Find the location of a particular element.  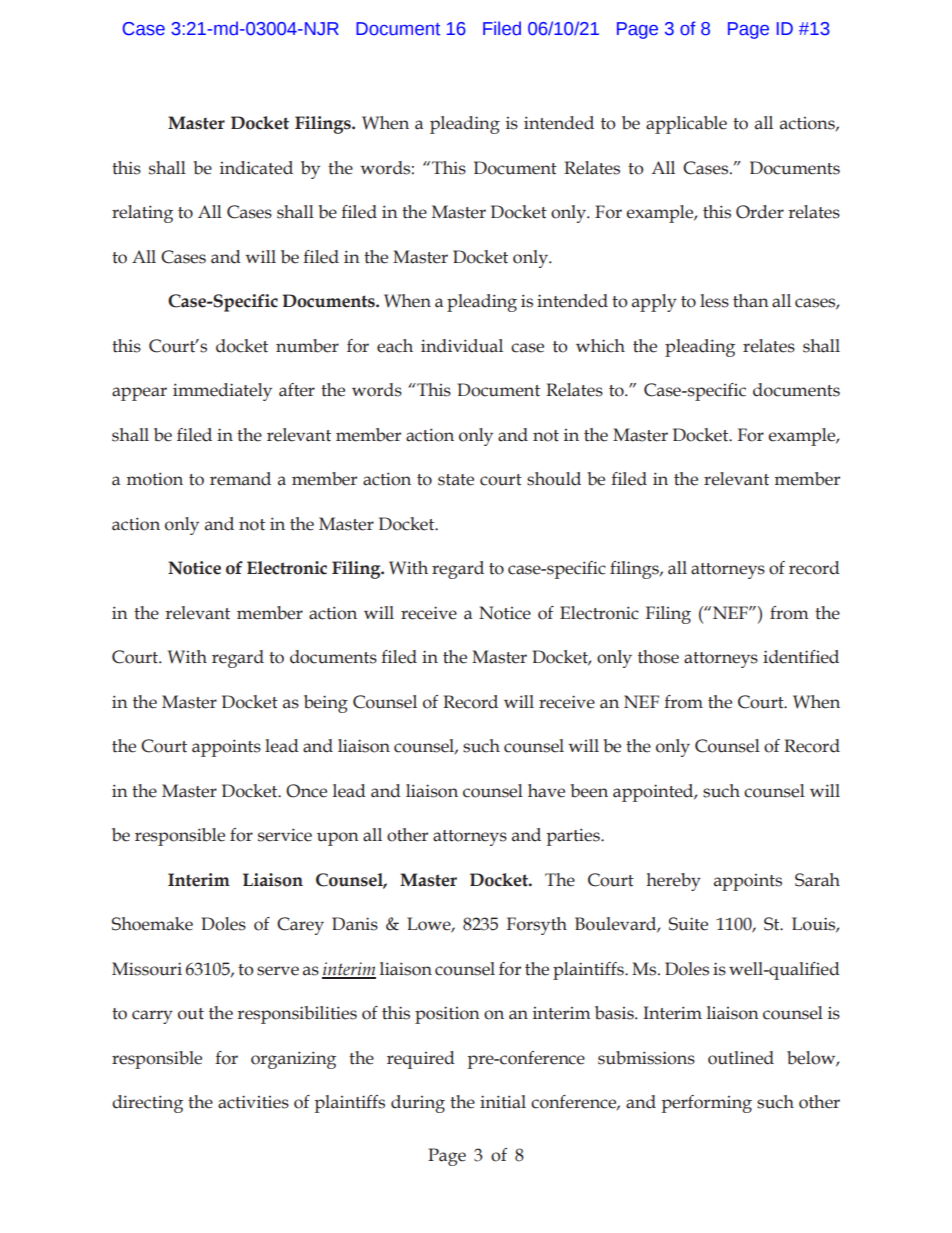

Order is located at coordinates (760, 212).
